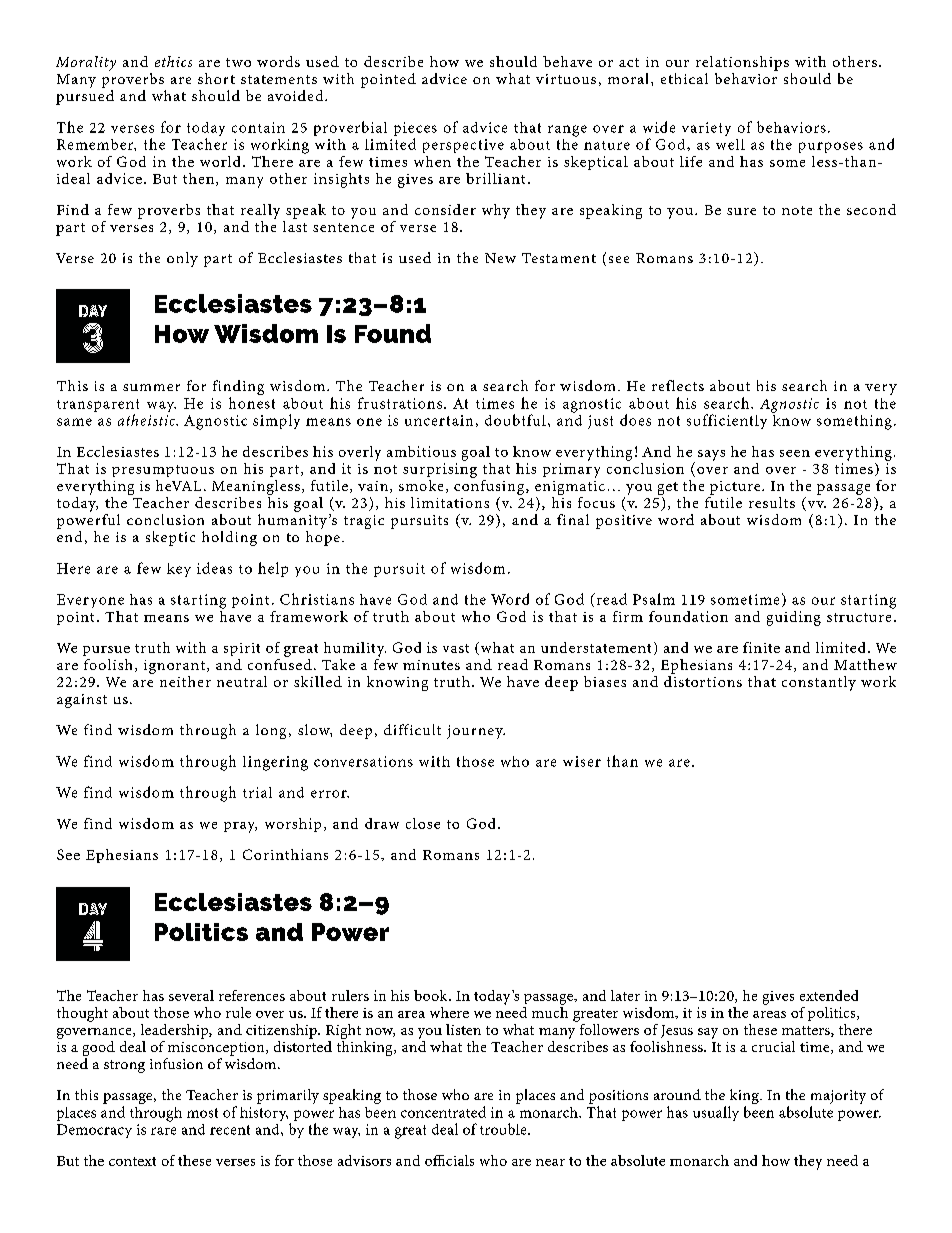  I want to click on ethics, so click(173, 61).
